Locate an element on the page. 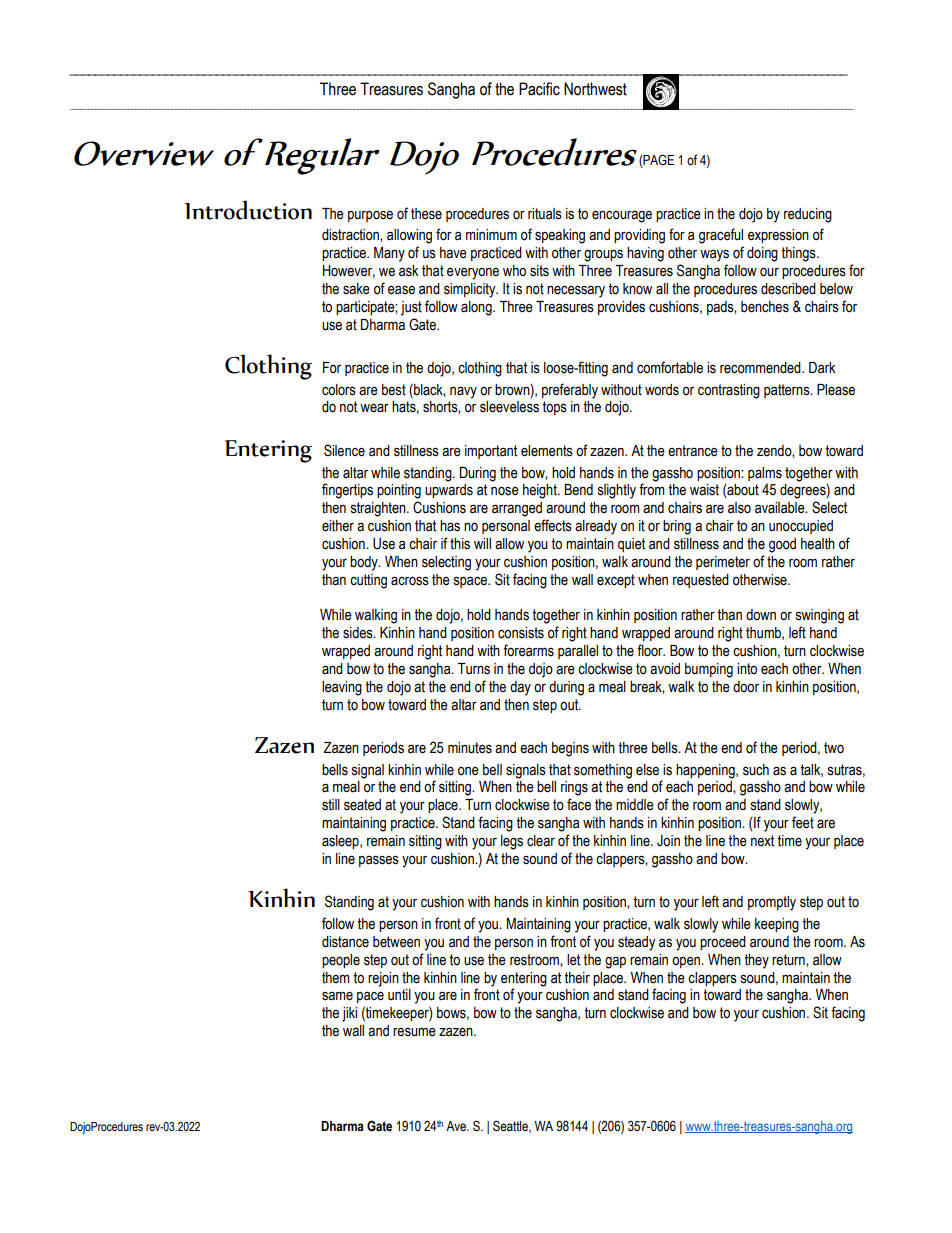 The width and height of the page is (952, 1233). same is located at coordinates (337, 996).
